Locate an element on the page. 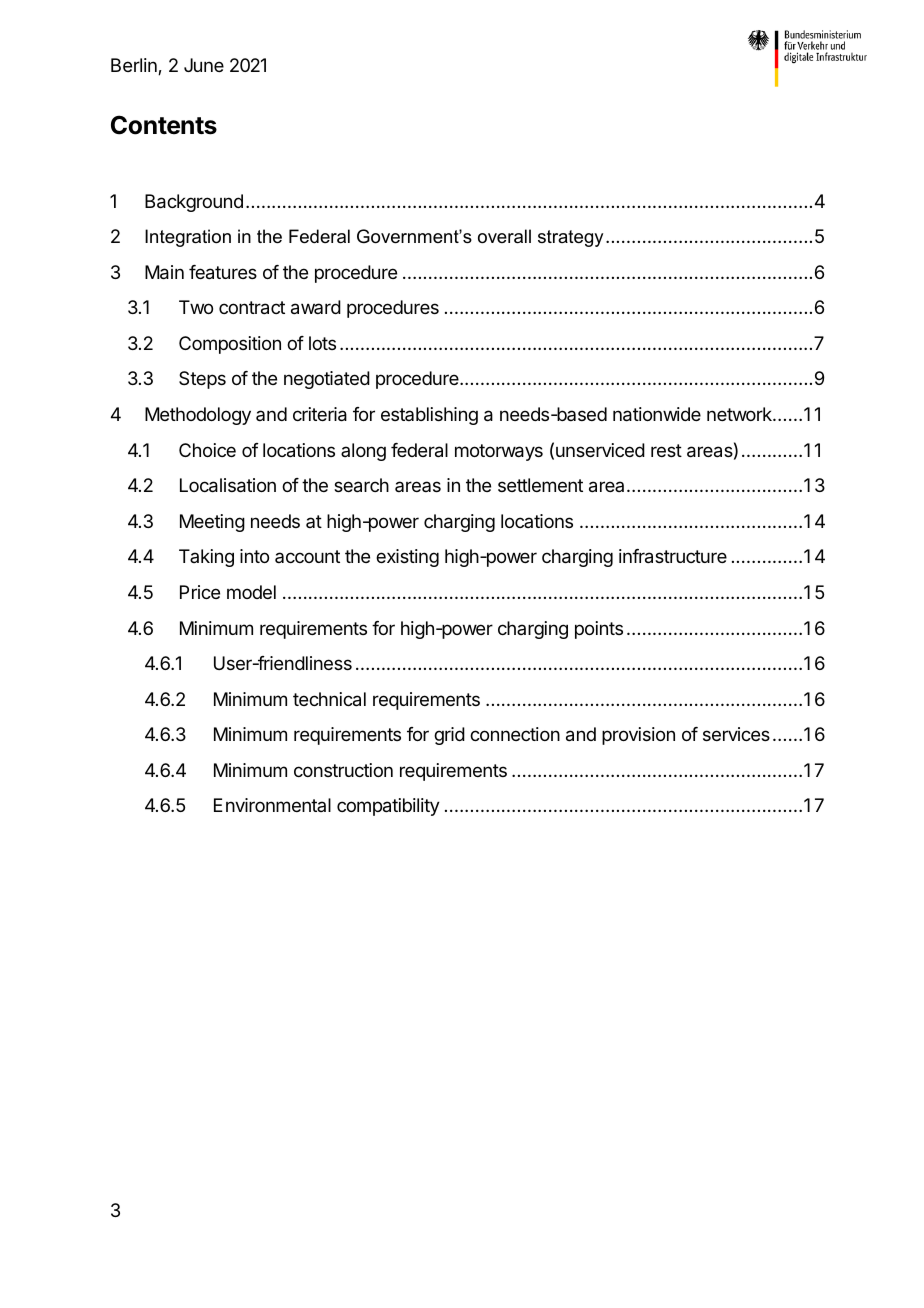 The height and width of the image is (1308, 924). award is located at coordinates (316, 307).
